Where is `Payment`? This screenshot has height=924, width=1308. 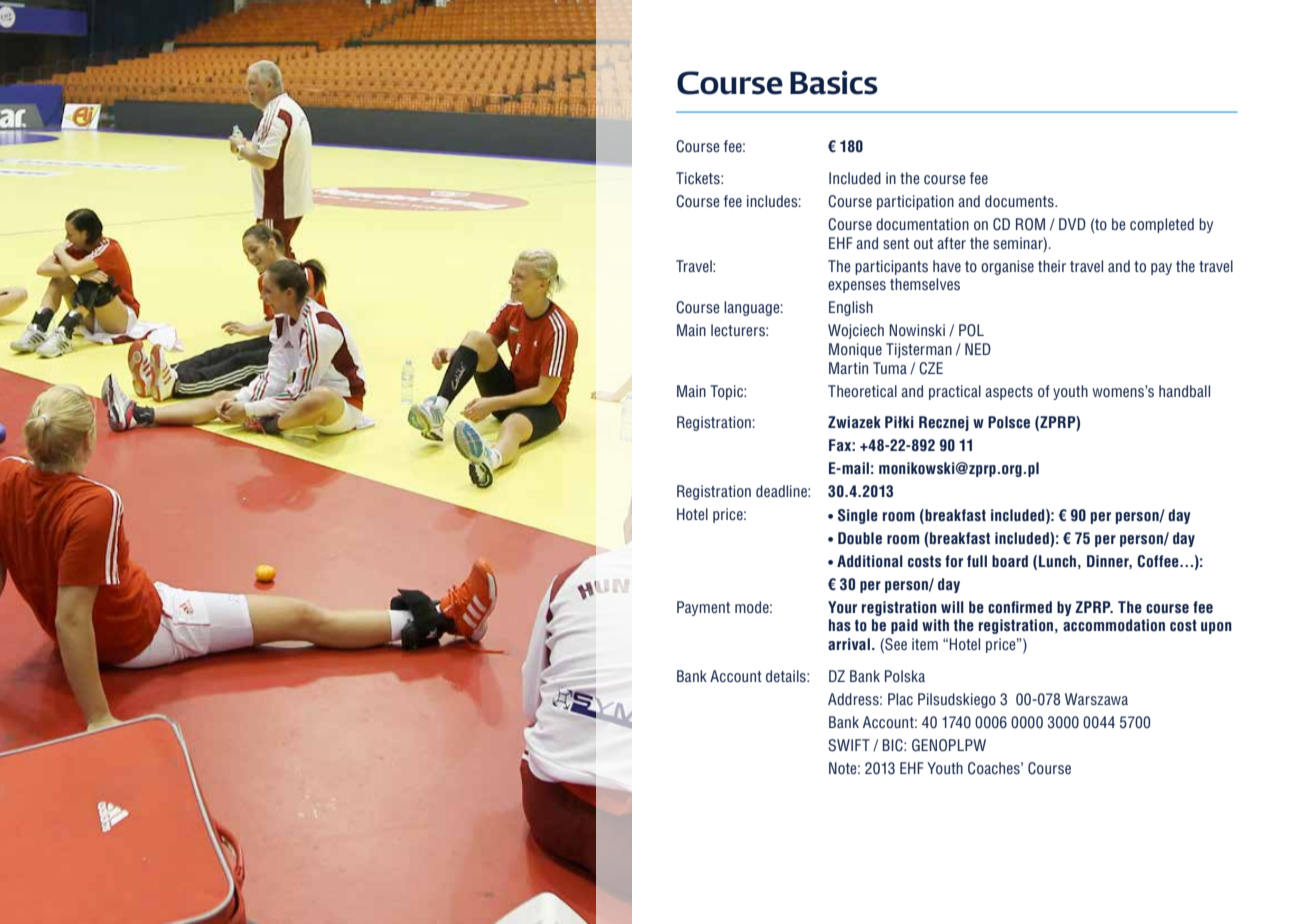 Payment is located at coordinates (703, 608).
